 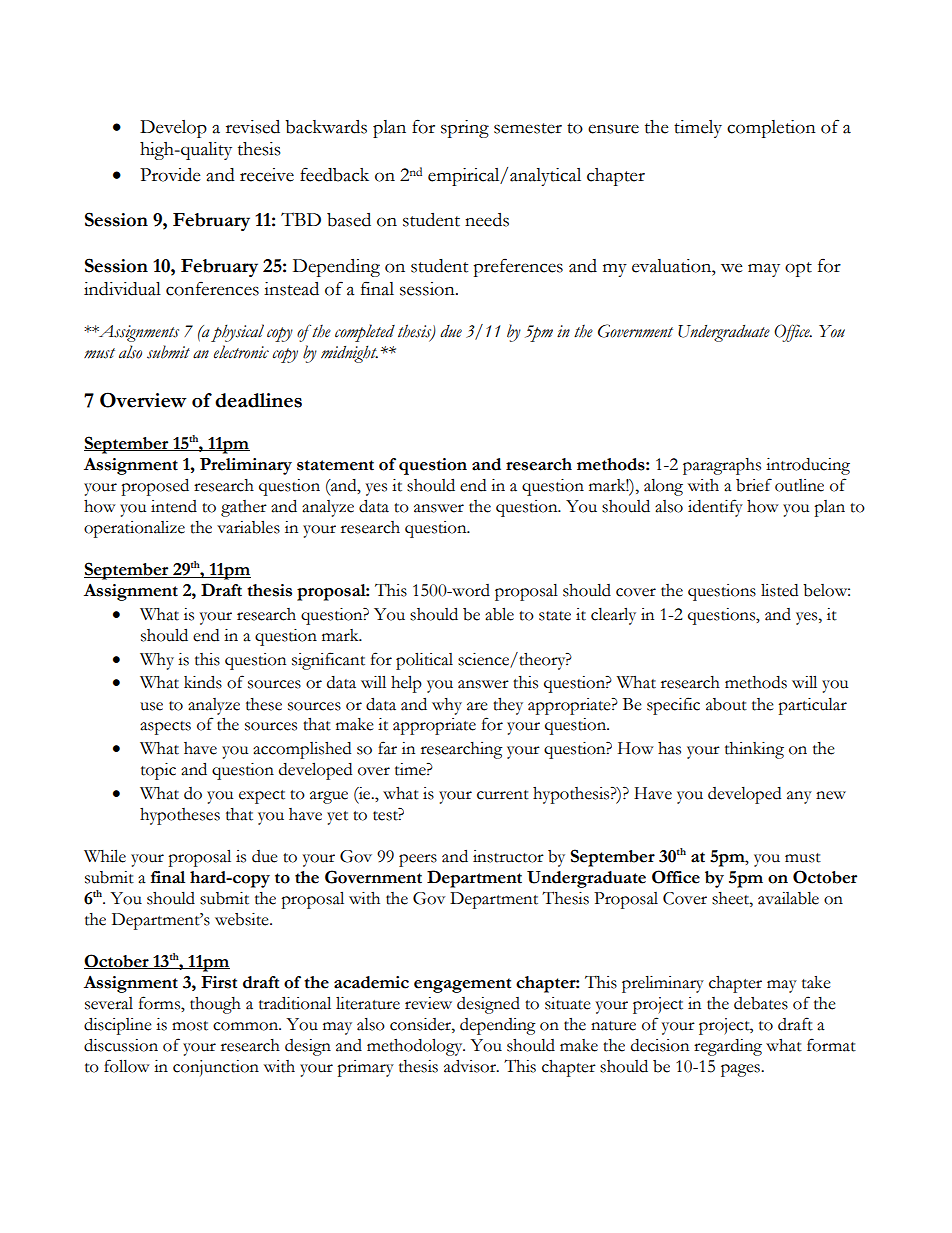 I want to click on completion, so click(x=771, y=129).
